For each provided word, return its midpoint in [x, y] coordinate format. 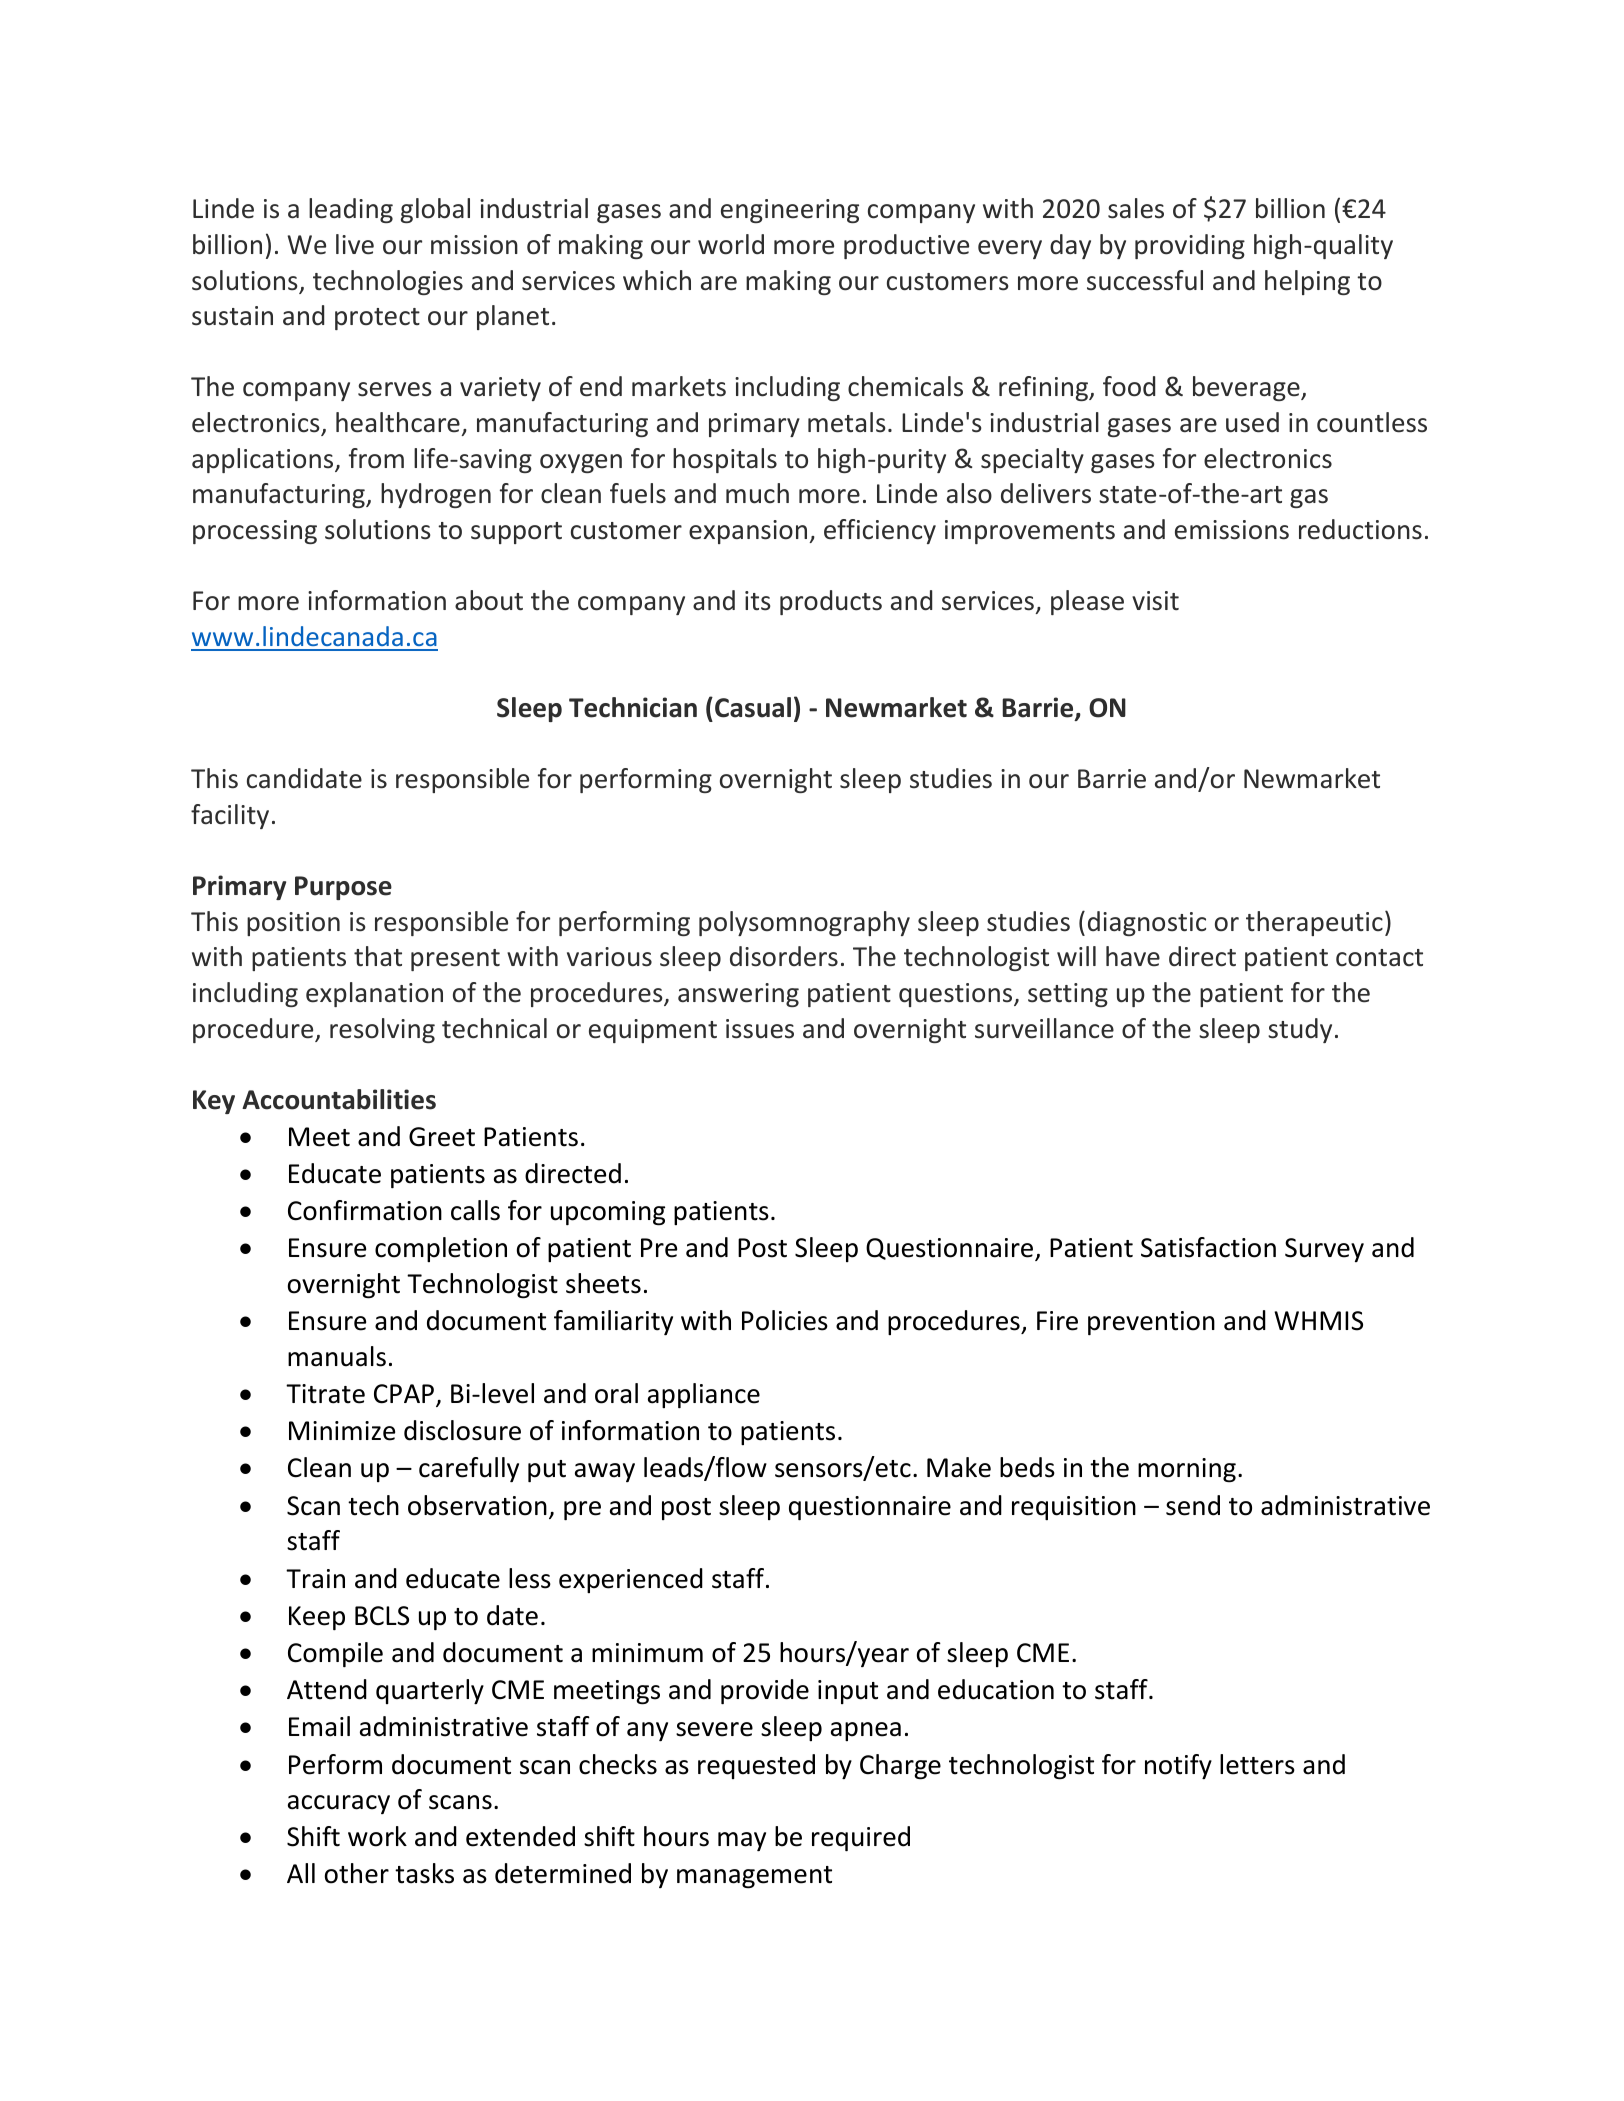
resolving [382, 1030]
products [831, 602]
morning [1187, 1470]
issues [760, 1029]
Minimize [342, 1431]
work [377, 1836]
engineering [790, 211]
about [489, 600]
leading [351, 210]
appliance [704, 1395]
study [1300, 1030]
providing [1190, 246]
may [742, 1841]
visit [1155, 601]
